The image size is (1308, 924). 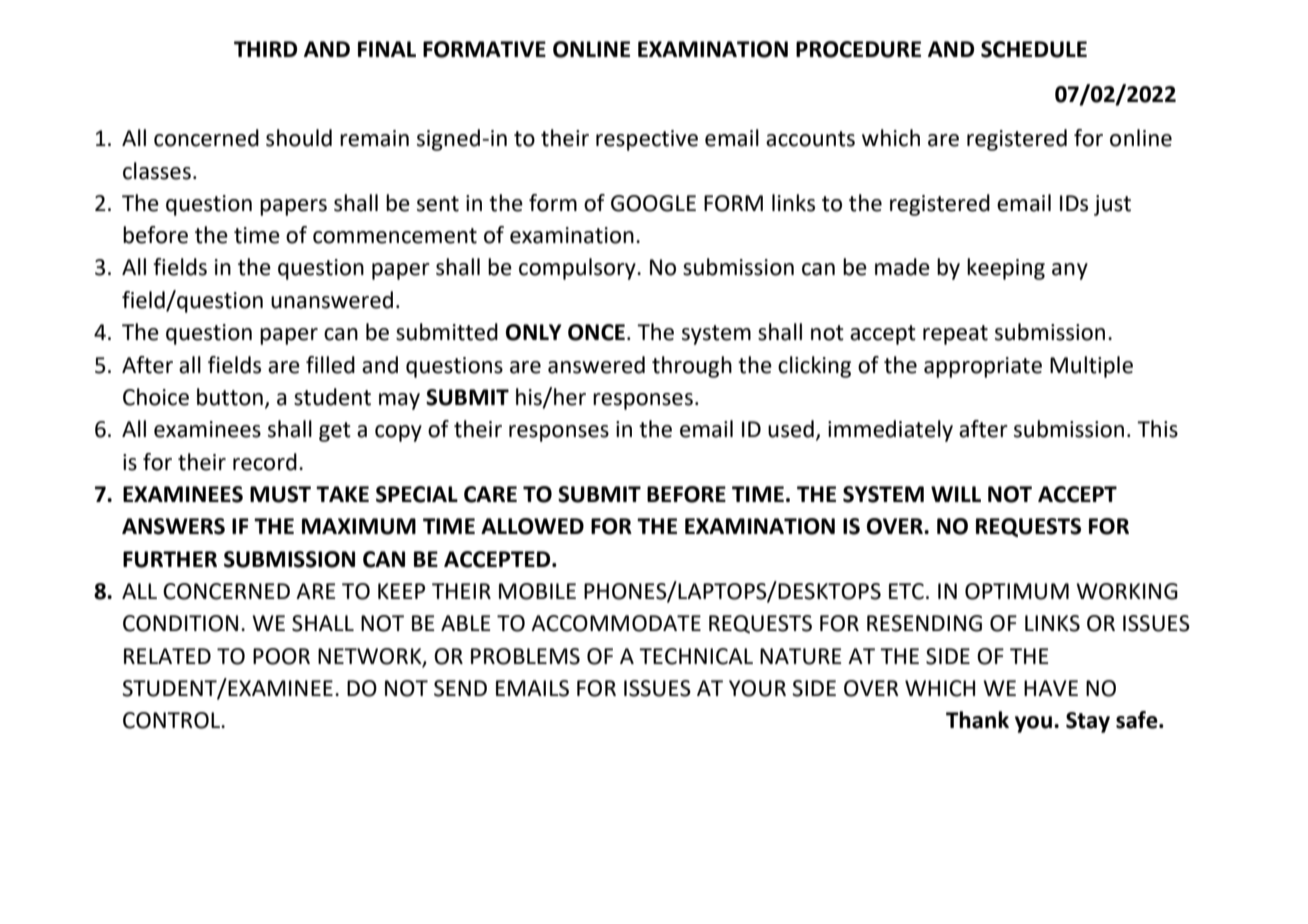 I want to click on MOBILE, so click(x=537, y=591).
